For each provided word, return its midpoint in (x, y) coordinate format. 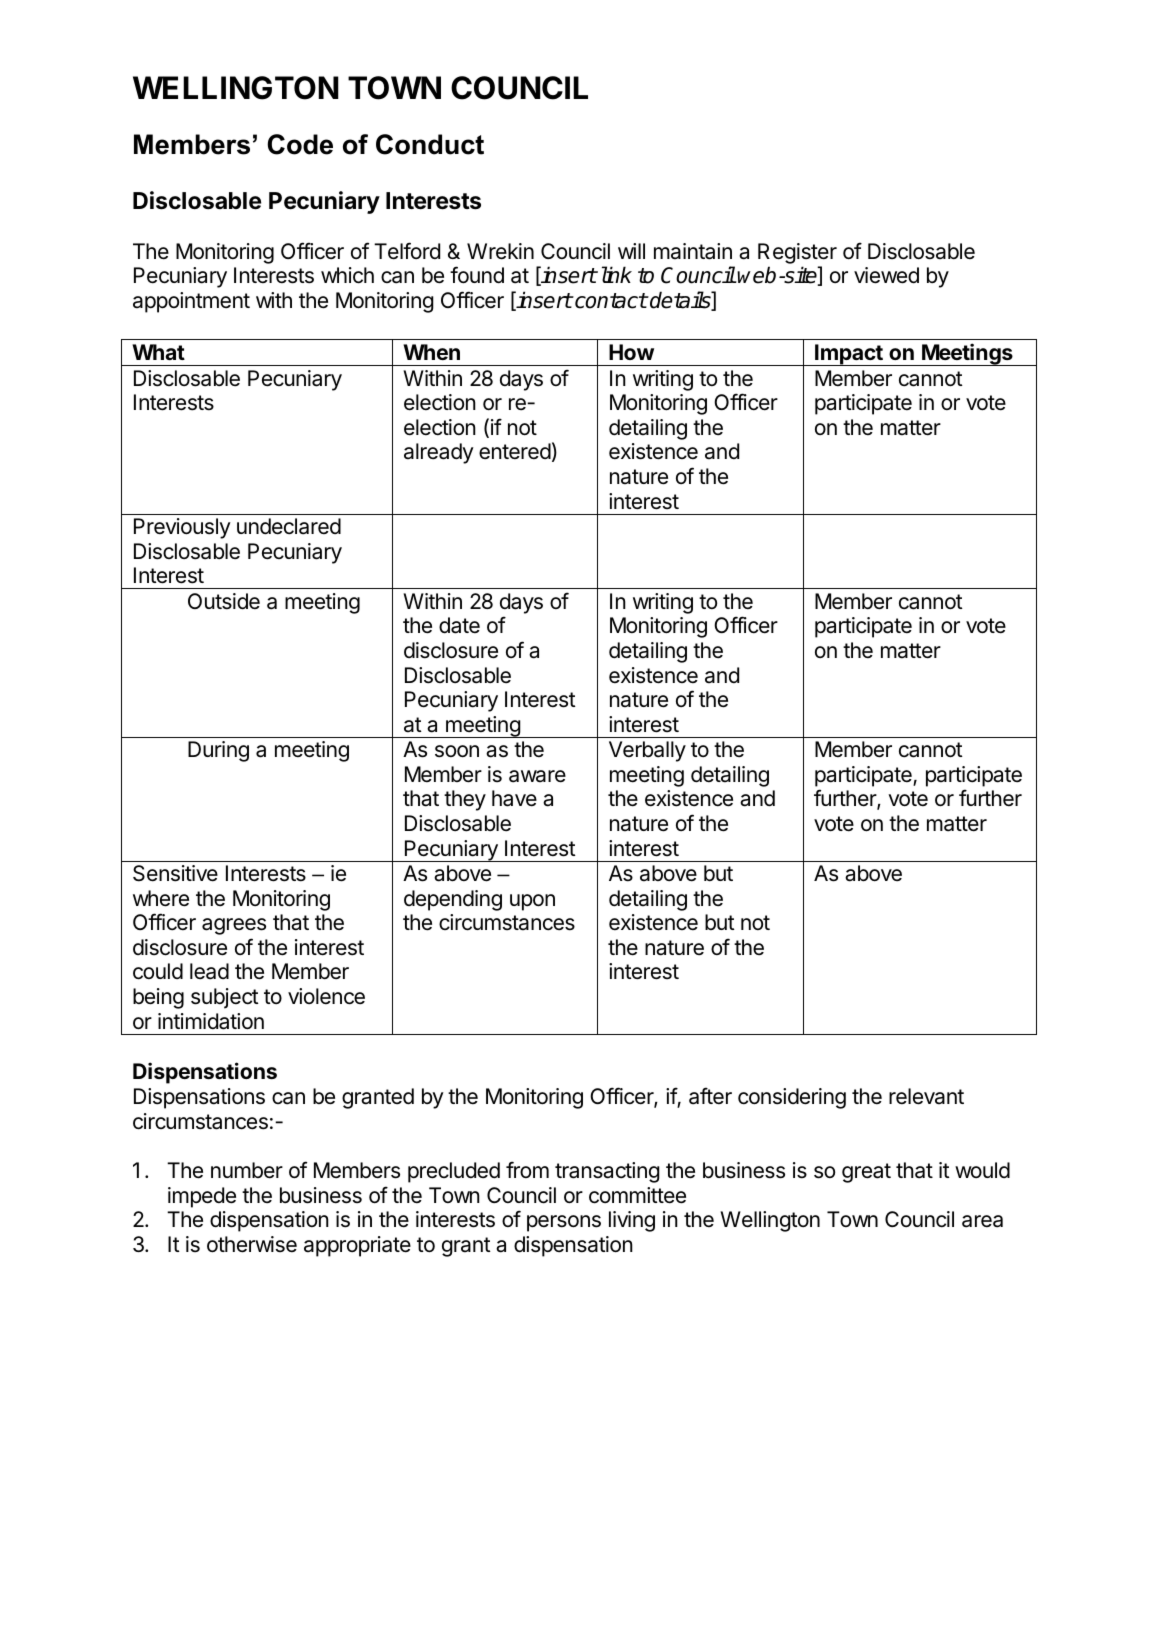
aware (537, 776)
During (218, 751)
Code (300, 144)
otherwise (252, 1244)
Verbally (647, 751)
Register (797, 255)
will (631, 251)
